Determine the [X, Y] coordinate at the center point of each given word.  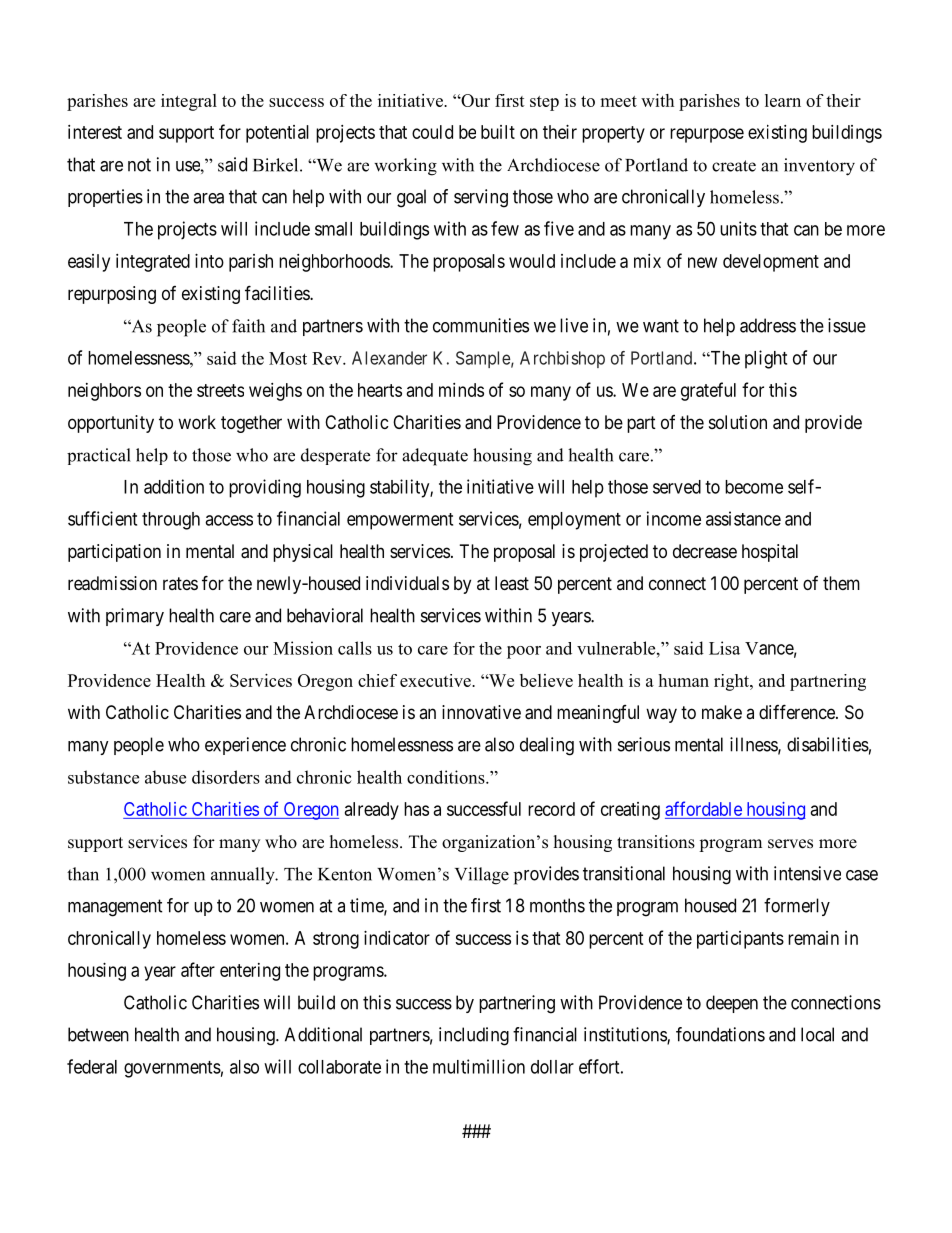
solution [738, 422]
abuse [165, 777]
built [498, 132]
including [474, 1036]
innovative [481, 712]
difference [798, 711]
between [98, 1034]
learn [783, 100]
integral [189, 102]
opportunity [111, 424]
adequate [435, 457]
